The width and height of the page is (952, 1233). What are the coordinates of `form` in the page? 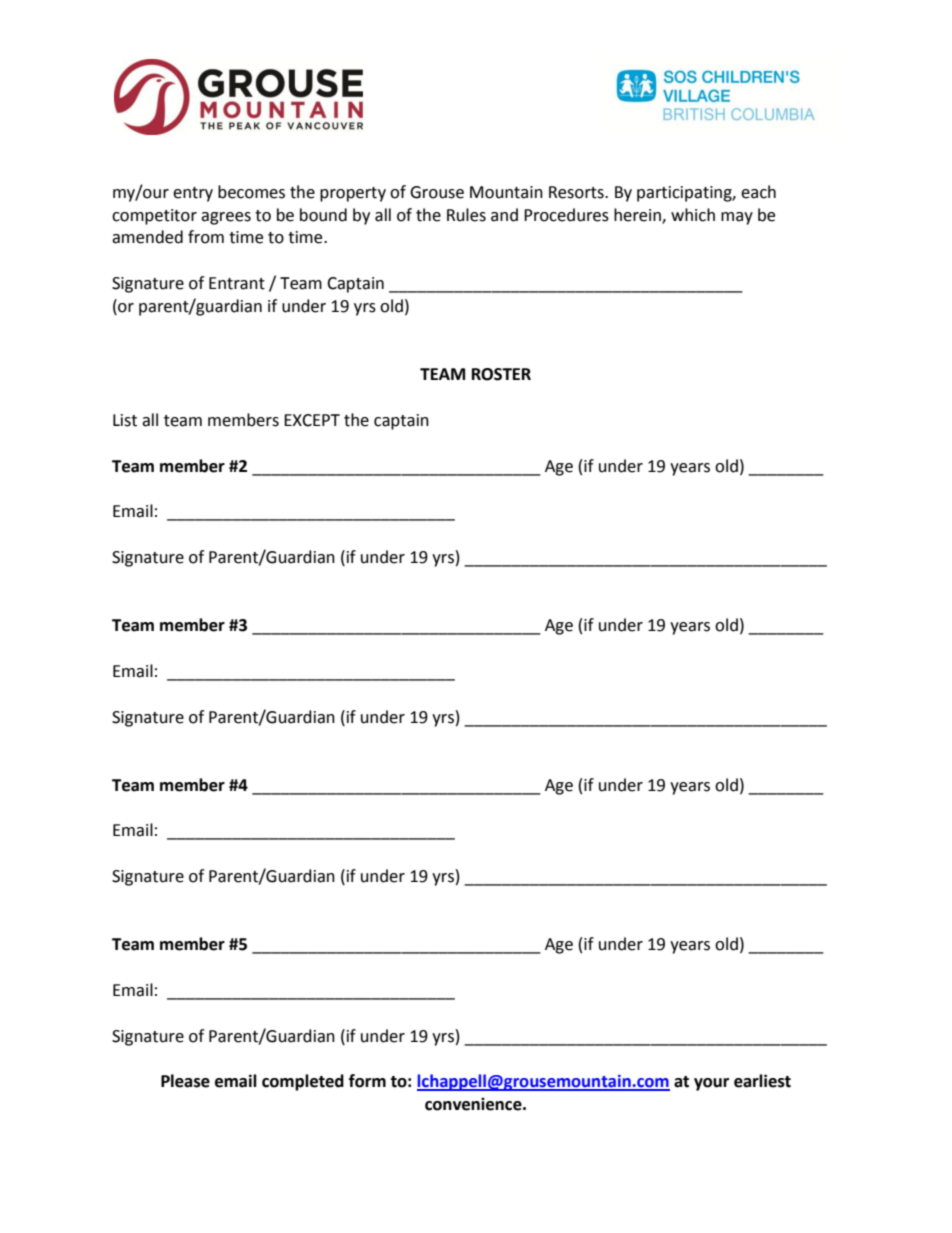 It's located at (367, 1081).
